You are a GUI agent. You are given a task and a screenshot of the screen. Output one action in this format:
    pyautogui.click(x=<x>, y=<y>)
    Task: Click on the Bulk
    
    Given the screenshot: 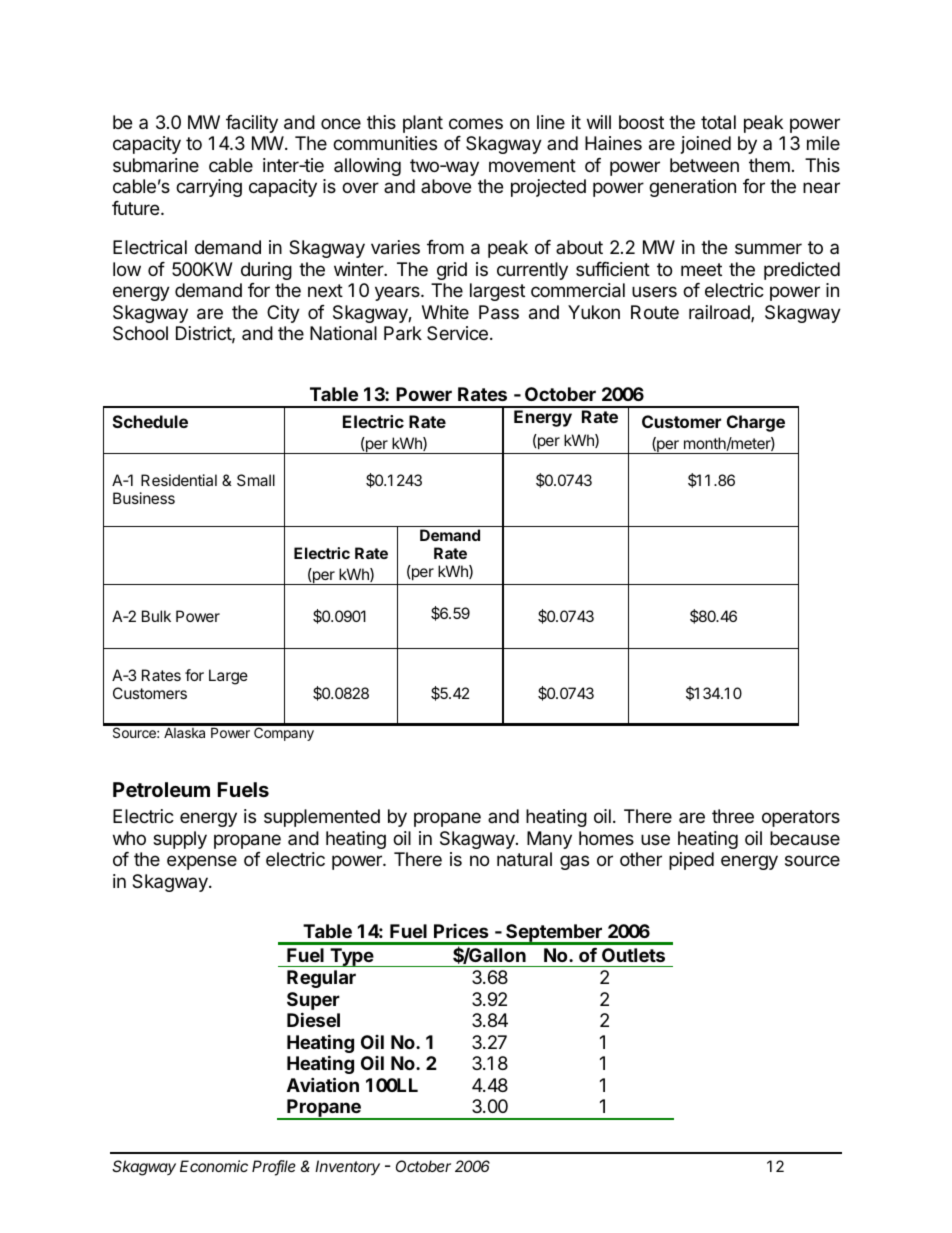 What is the action you would take?
    pyautogui.click(x=156, y=616)
